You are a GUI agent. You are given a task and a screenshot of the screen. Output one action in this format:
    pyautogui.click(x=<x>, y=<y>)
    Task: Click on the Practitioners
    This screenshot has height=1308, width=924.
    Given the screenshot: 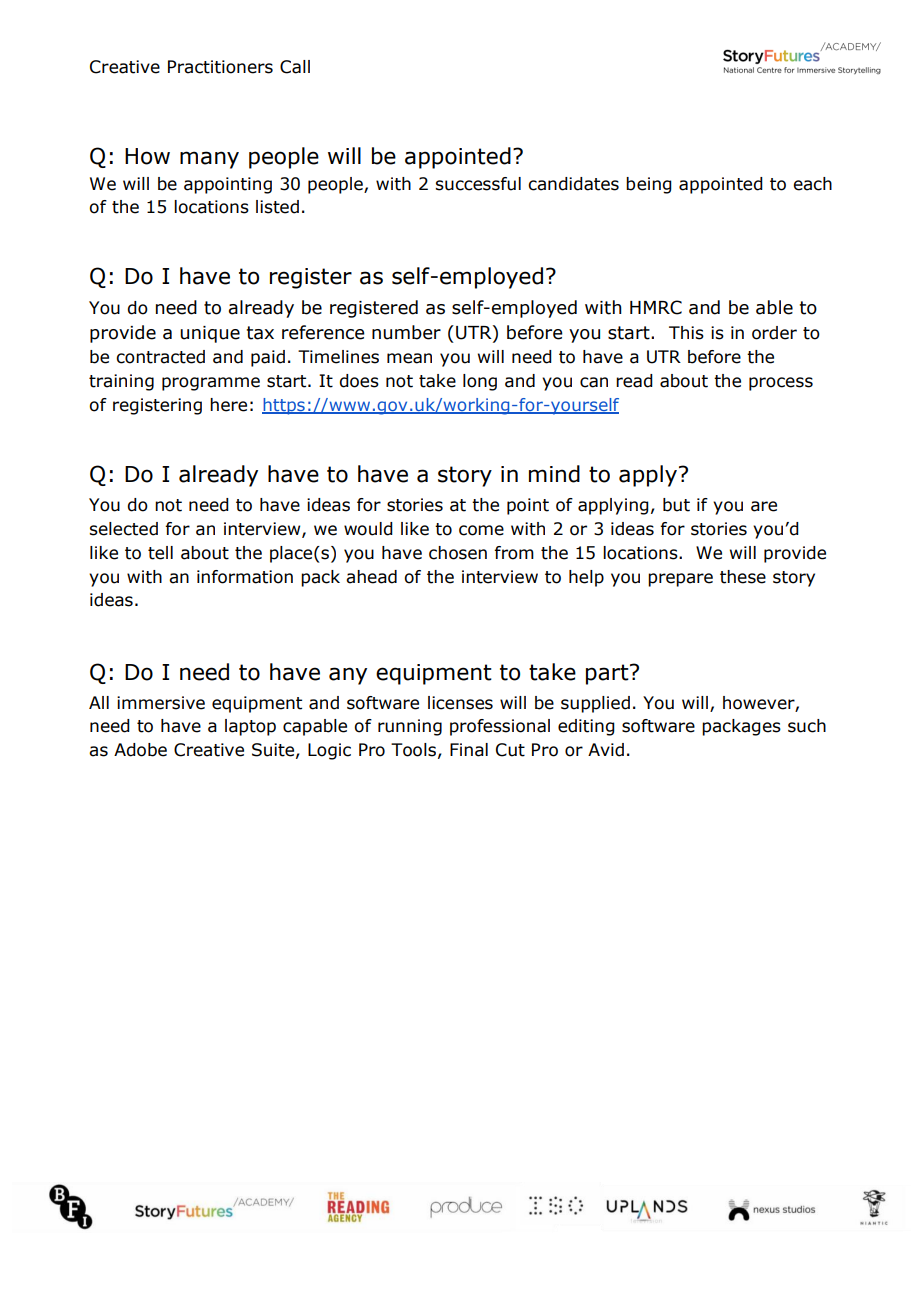 What is the action you would take?
    pyautogui.click(x=220, y=67)
